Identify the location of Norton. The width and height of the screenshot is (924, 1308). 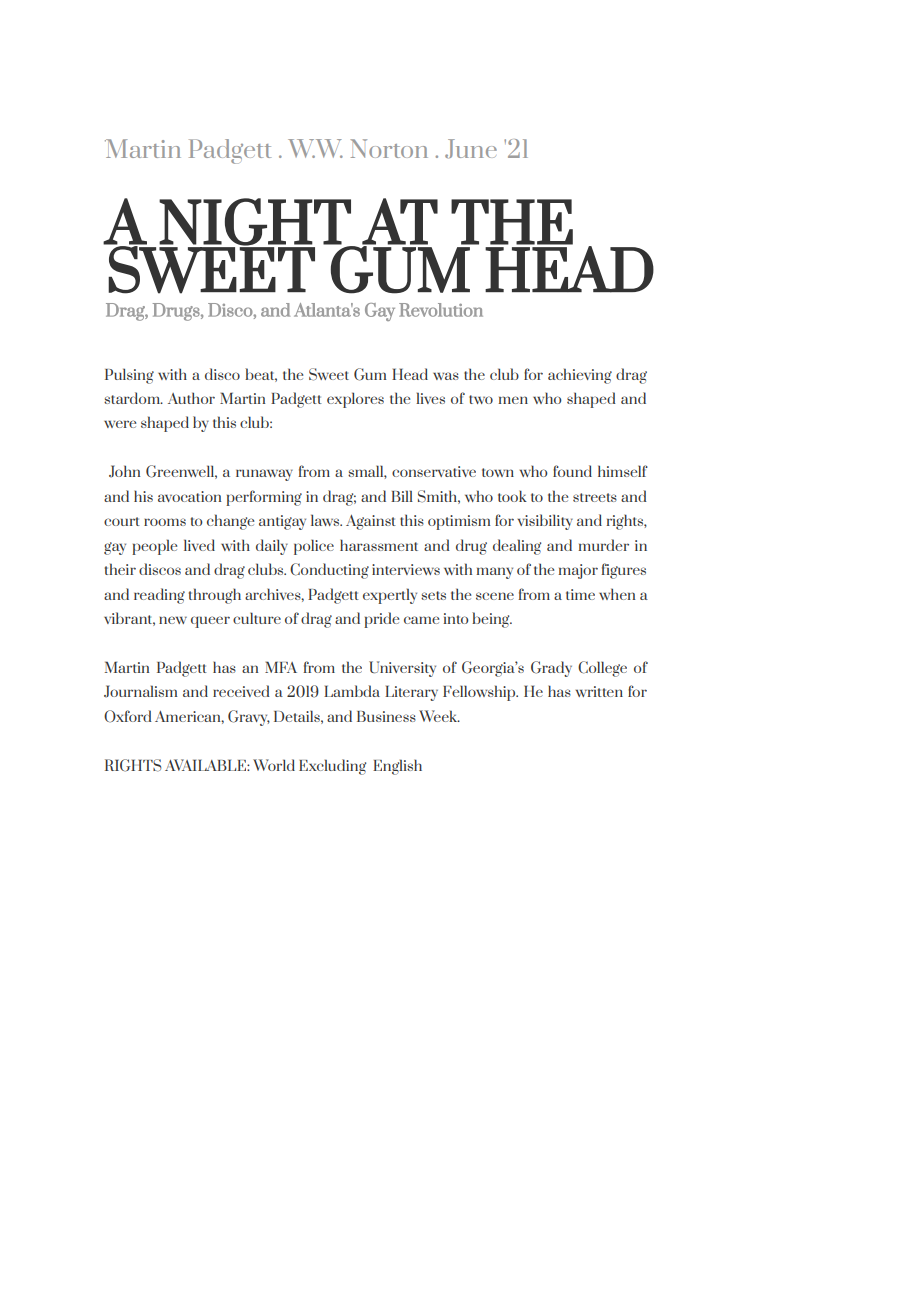
(389, 148).
